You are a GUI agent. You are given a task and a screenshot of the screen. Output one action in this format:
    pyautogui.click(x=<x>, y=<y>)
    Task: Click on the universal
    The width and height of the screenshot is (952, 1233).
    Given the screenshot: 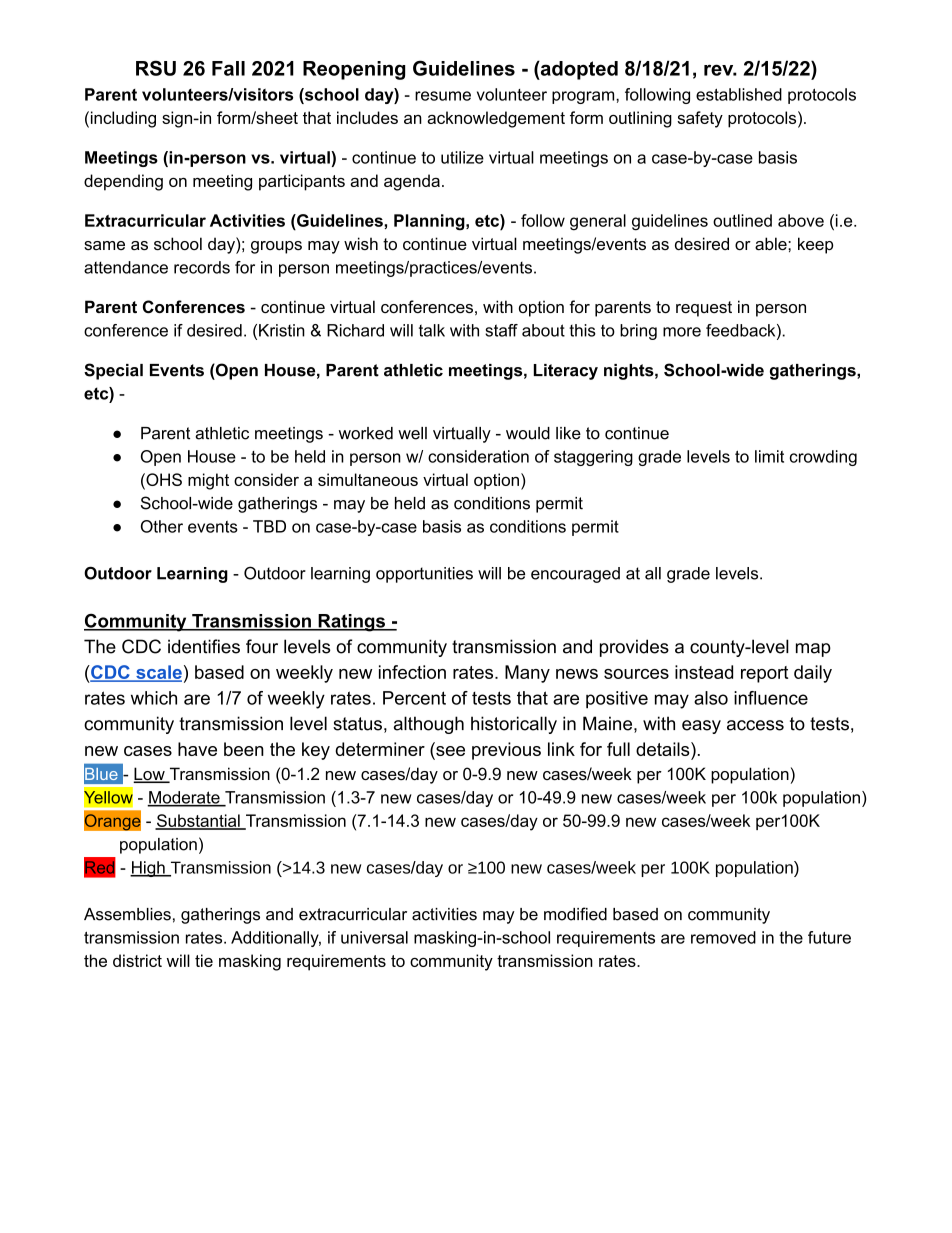 What is the action you would take?
    pyautogui.click(x=374, y=937)
